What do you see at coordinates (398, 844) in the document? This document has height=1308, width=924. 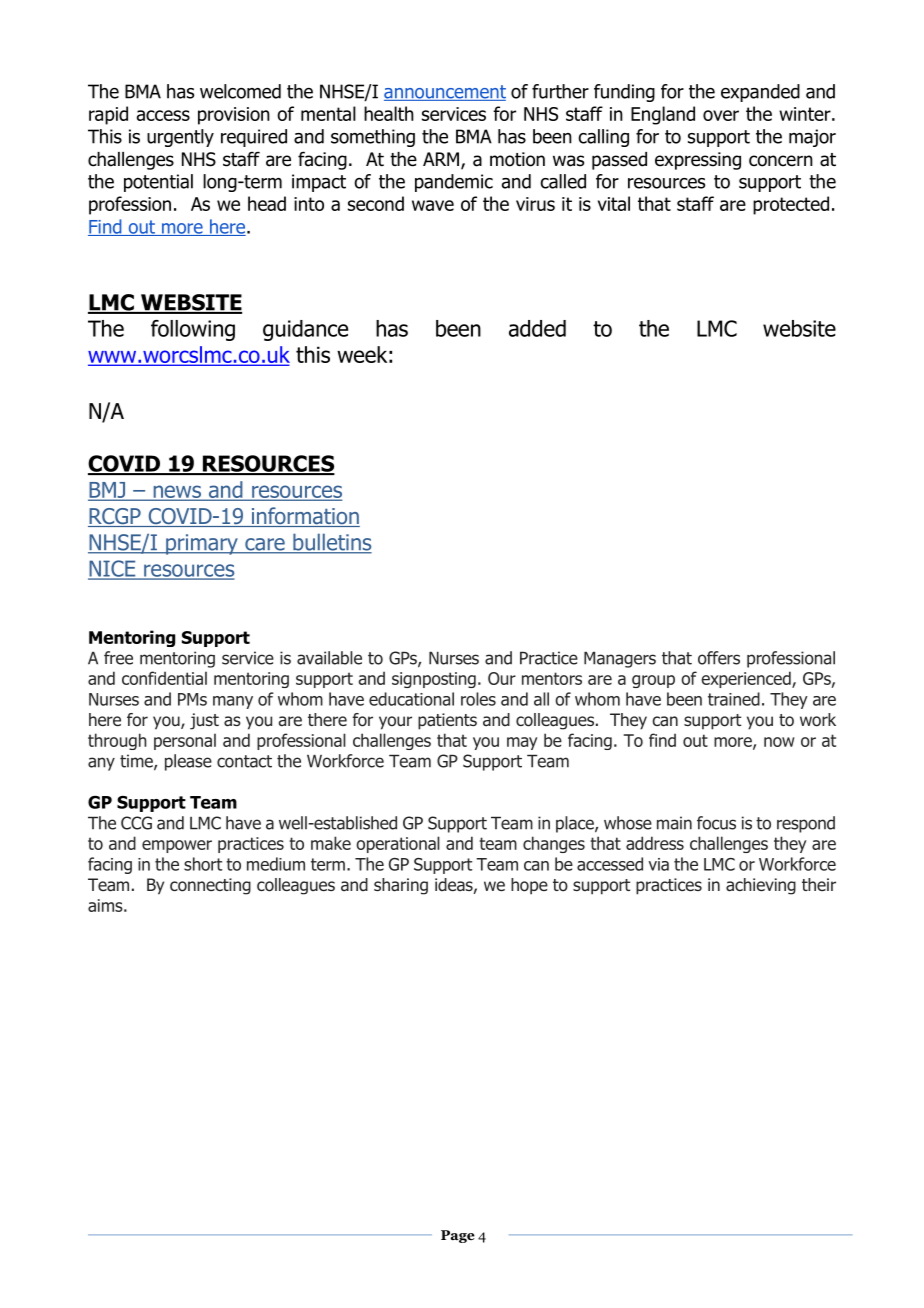 I see `operational` at bounding box center [398, 844].
